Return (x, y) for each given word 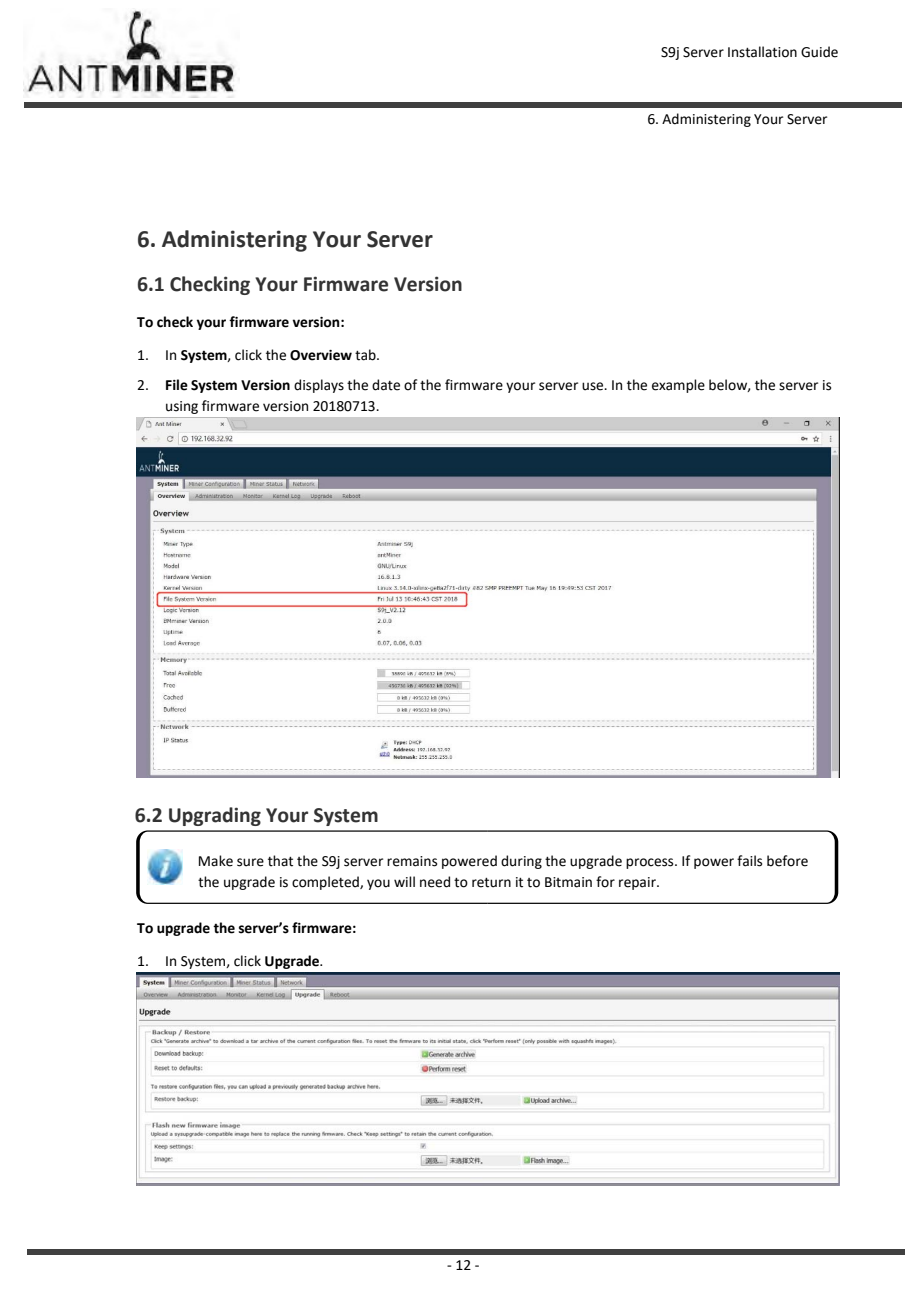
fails (749, 861)
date (386, 385)
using (182, 407)
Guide (819, 52)
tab (366, 355)
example (678, 386)
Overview (321, 355)
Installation (762, 52)
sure (250, 862)
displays (319, 386)
